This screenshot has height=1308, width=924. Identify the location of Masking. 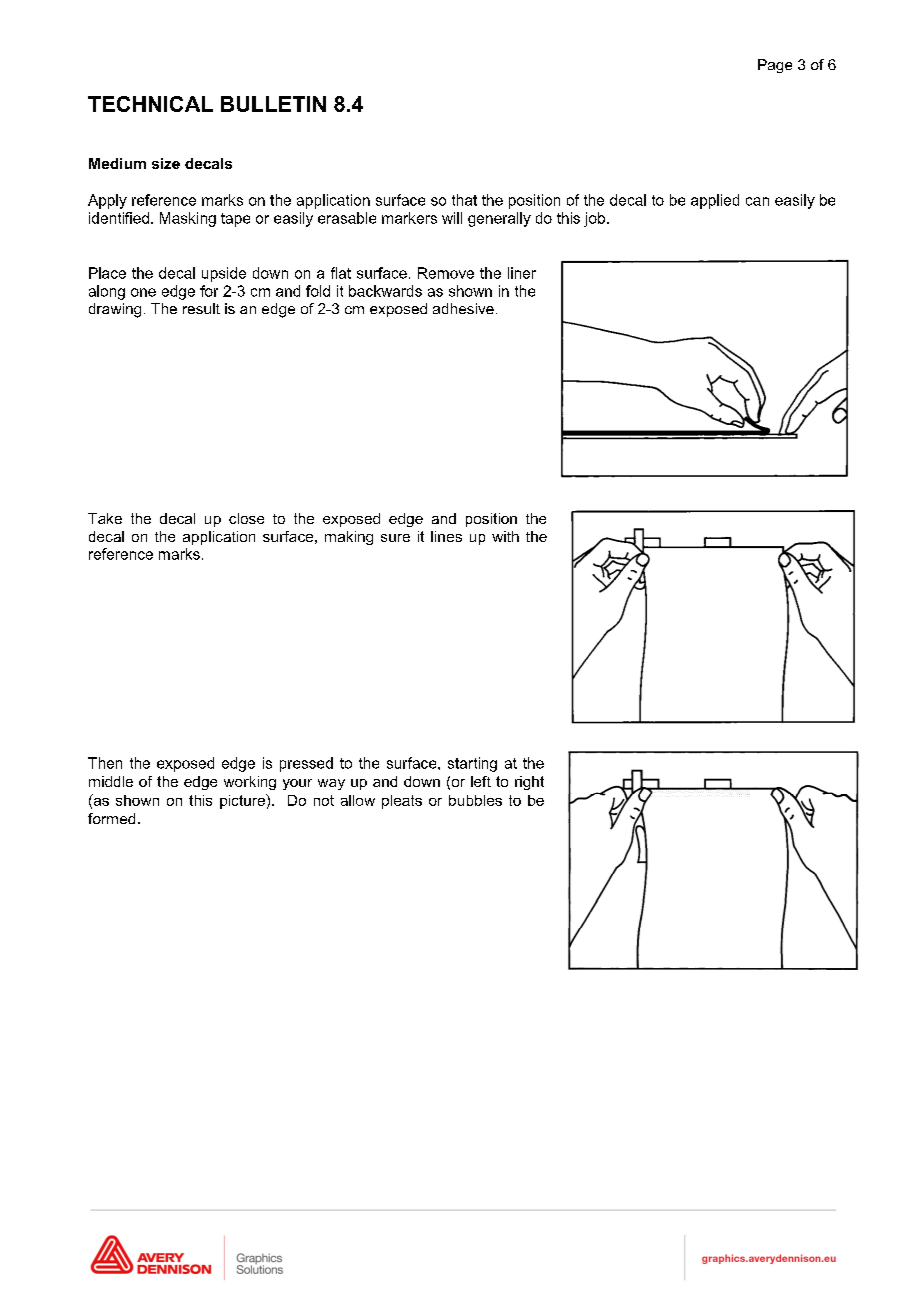
(188, 219).
